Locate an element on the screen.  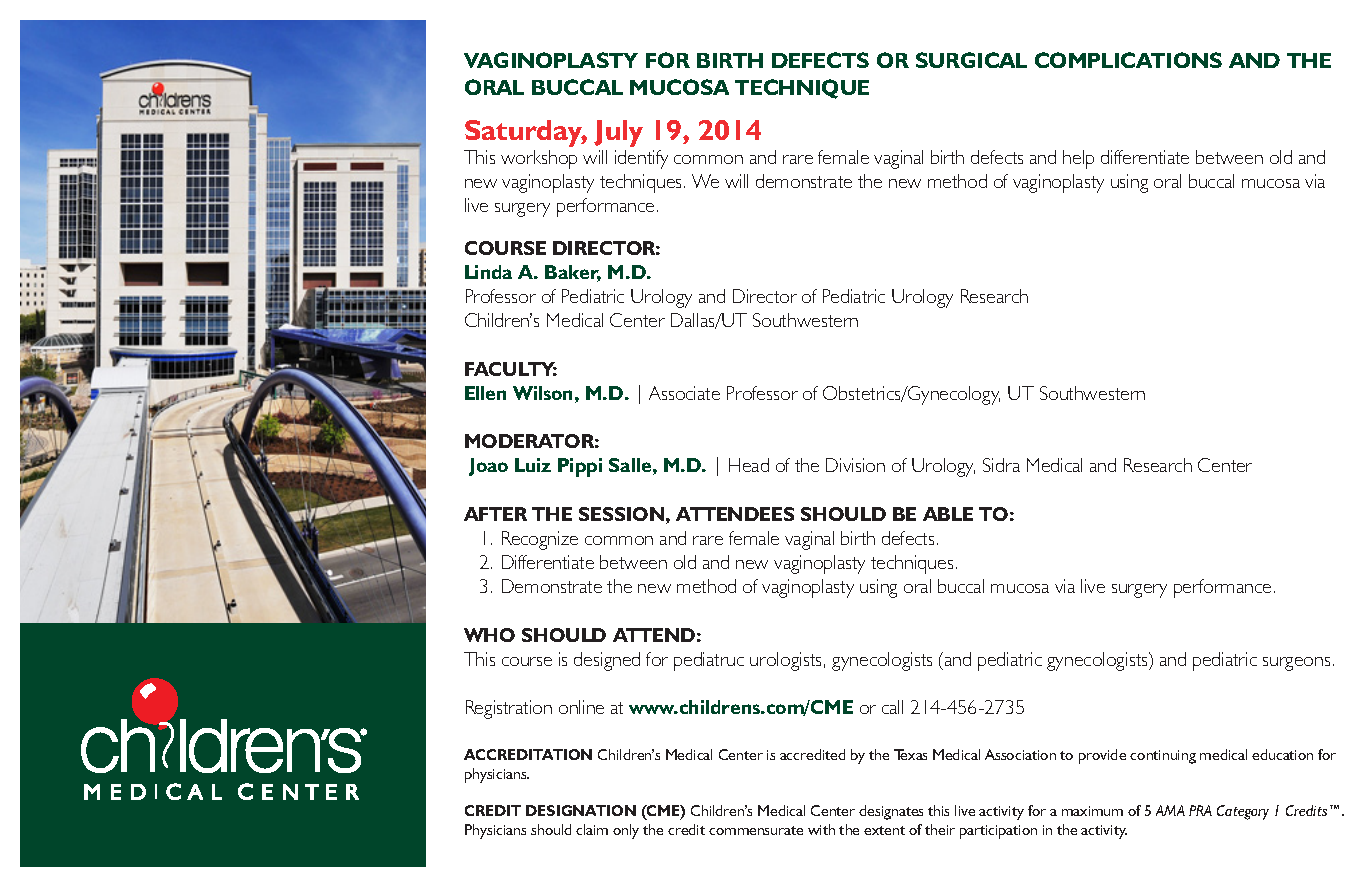
Division is located at coordinates (855, 465).
